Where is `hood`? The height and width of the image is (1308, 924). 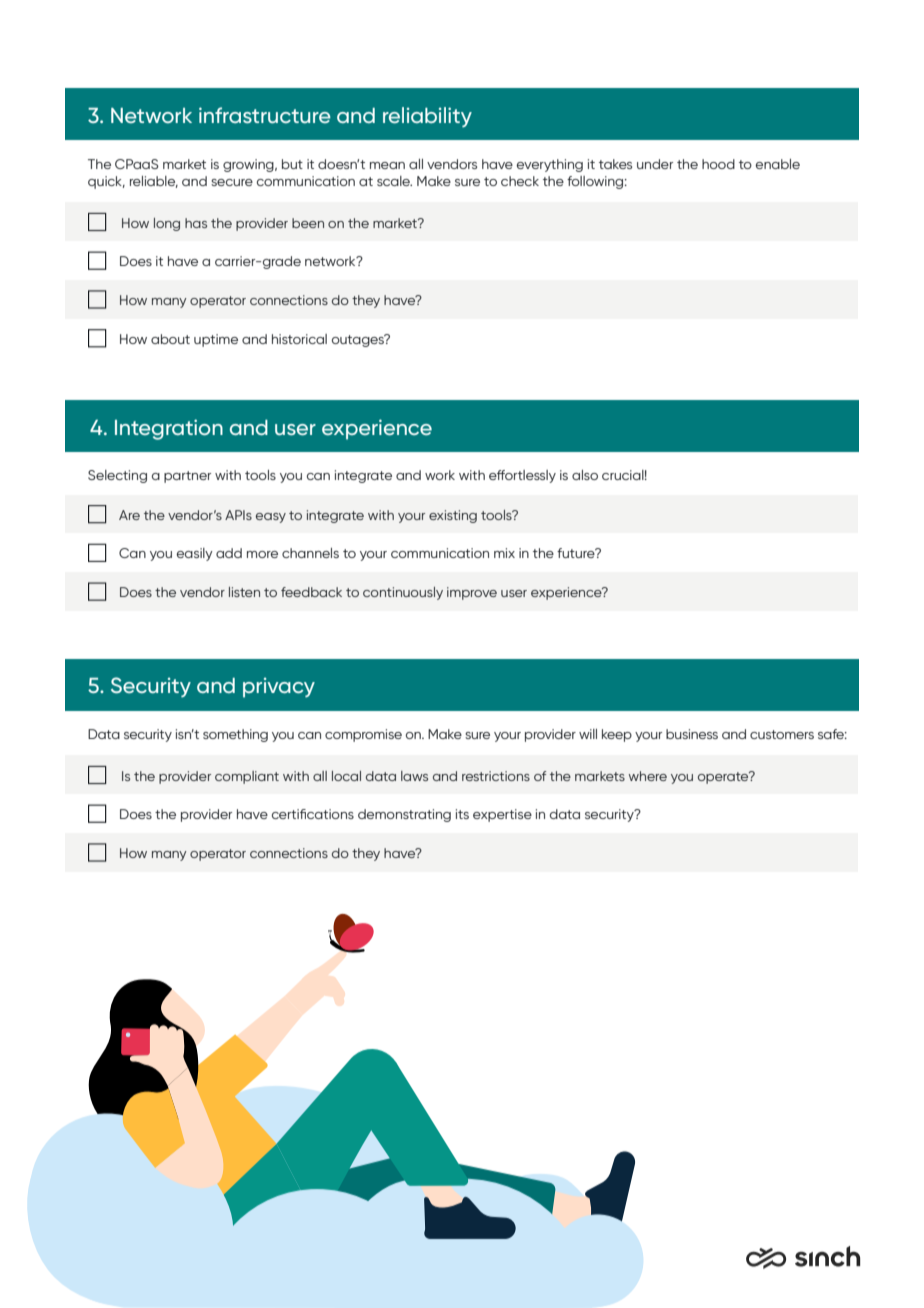 hood is located at coordinates (718, 164).
